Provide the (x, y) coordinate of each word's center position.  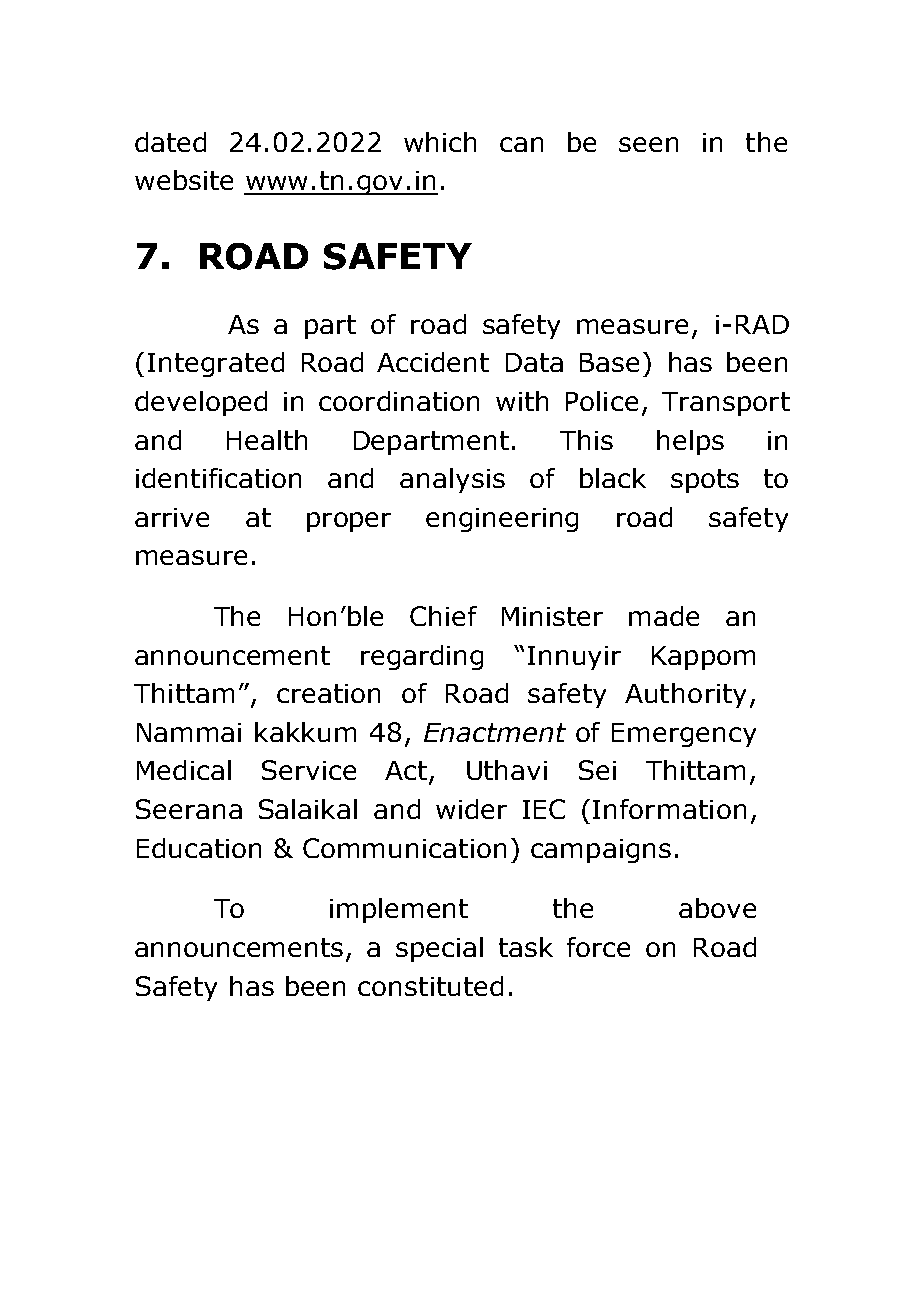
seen (648, 144)
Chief (443, 616)
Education (199, 848)
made (664, 616)
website (184, 180)
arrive (172, 517)
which (440, 142)
